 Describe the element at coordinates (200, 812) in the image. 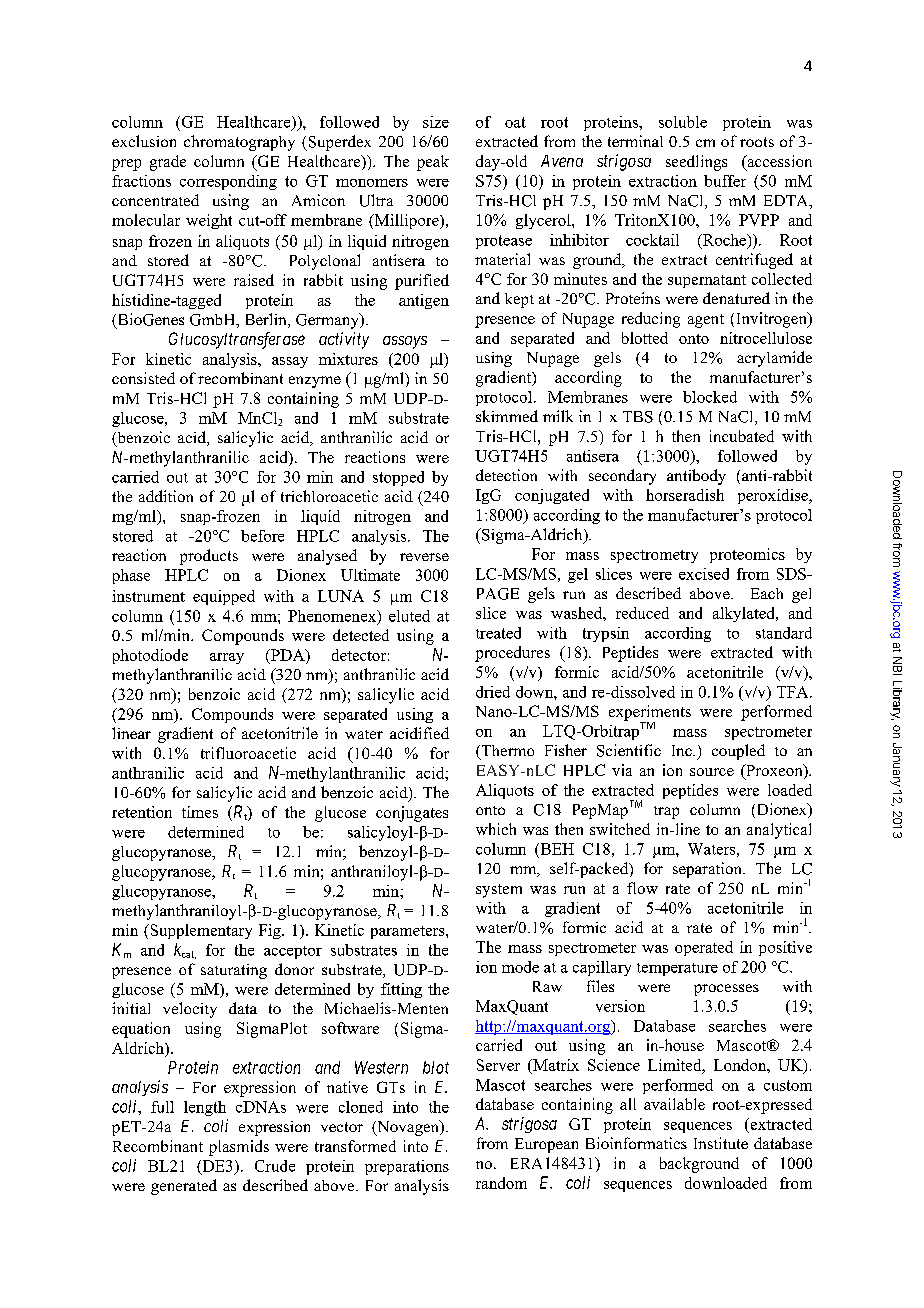

I see `times` at that location.
